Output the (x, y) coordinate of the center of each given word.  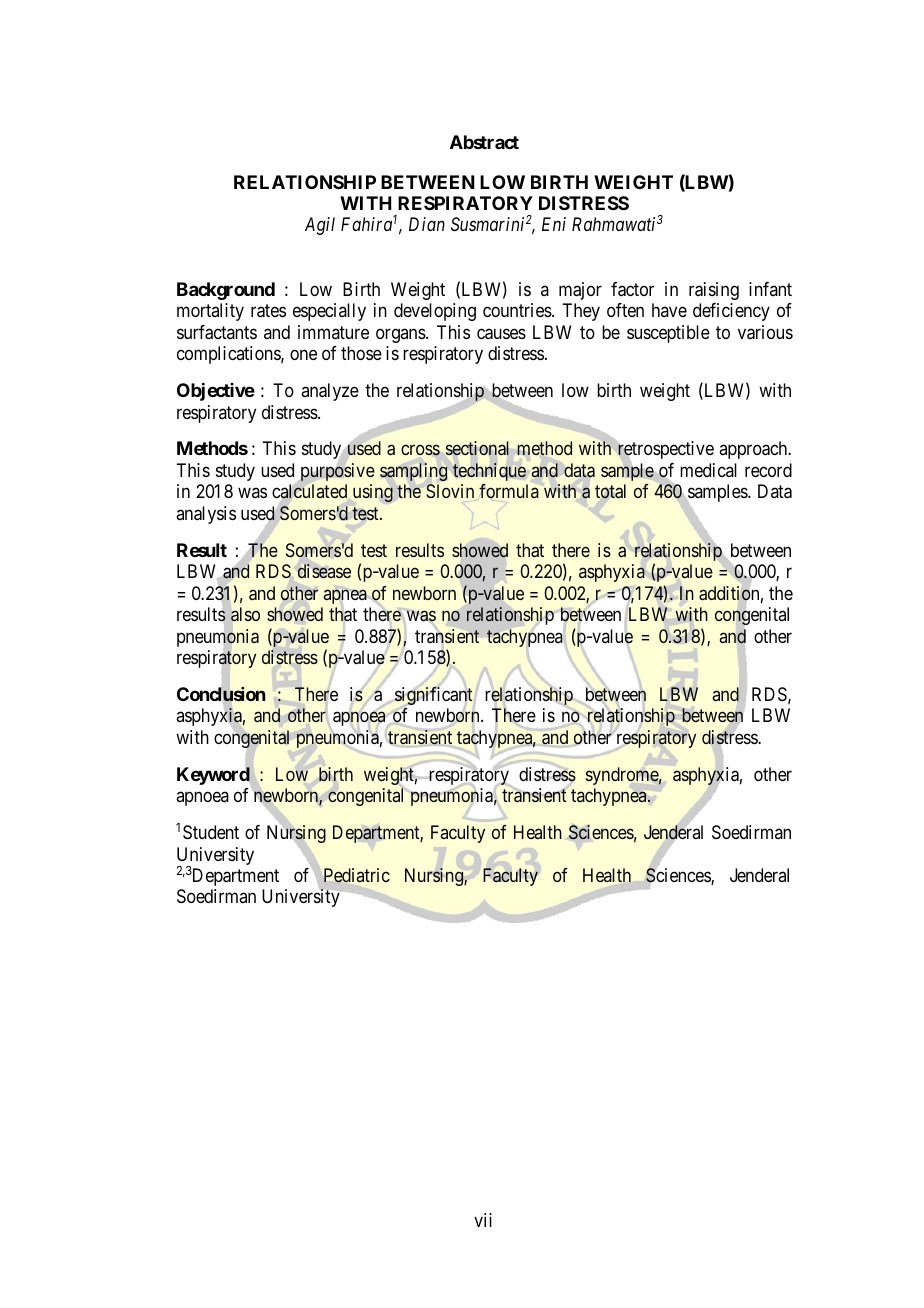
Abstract (484, 142)
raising (714, 291)
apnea (345, 596)
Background (226, 291)
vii (483, 1220)
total (610, 491)
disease (324, 571)
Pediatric (357, 875)
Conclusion (221, 695)
